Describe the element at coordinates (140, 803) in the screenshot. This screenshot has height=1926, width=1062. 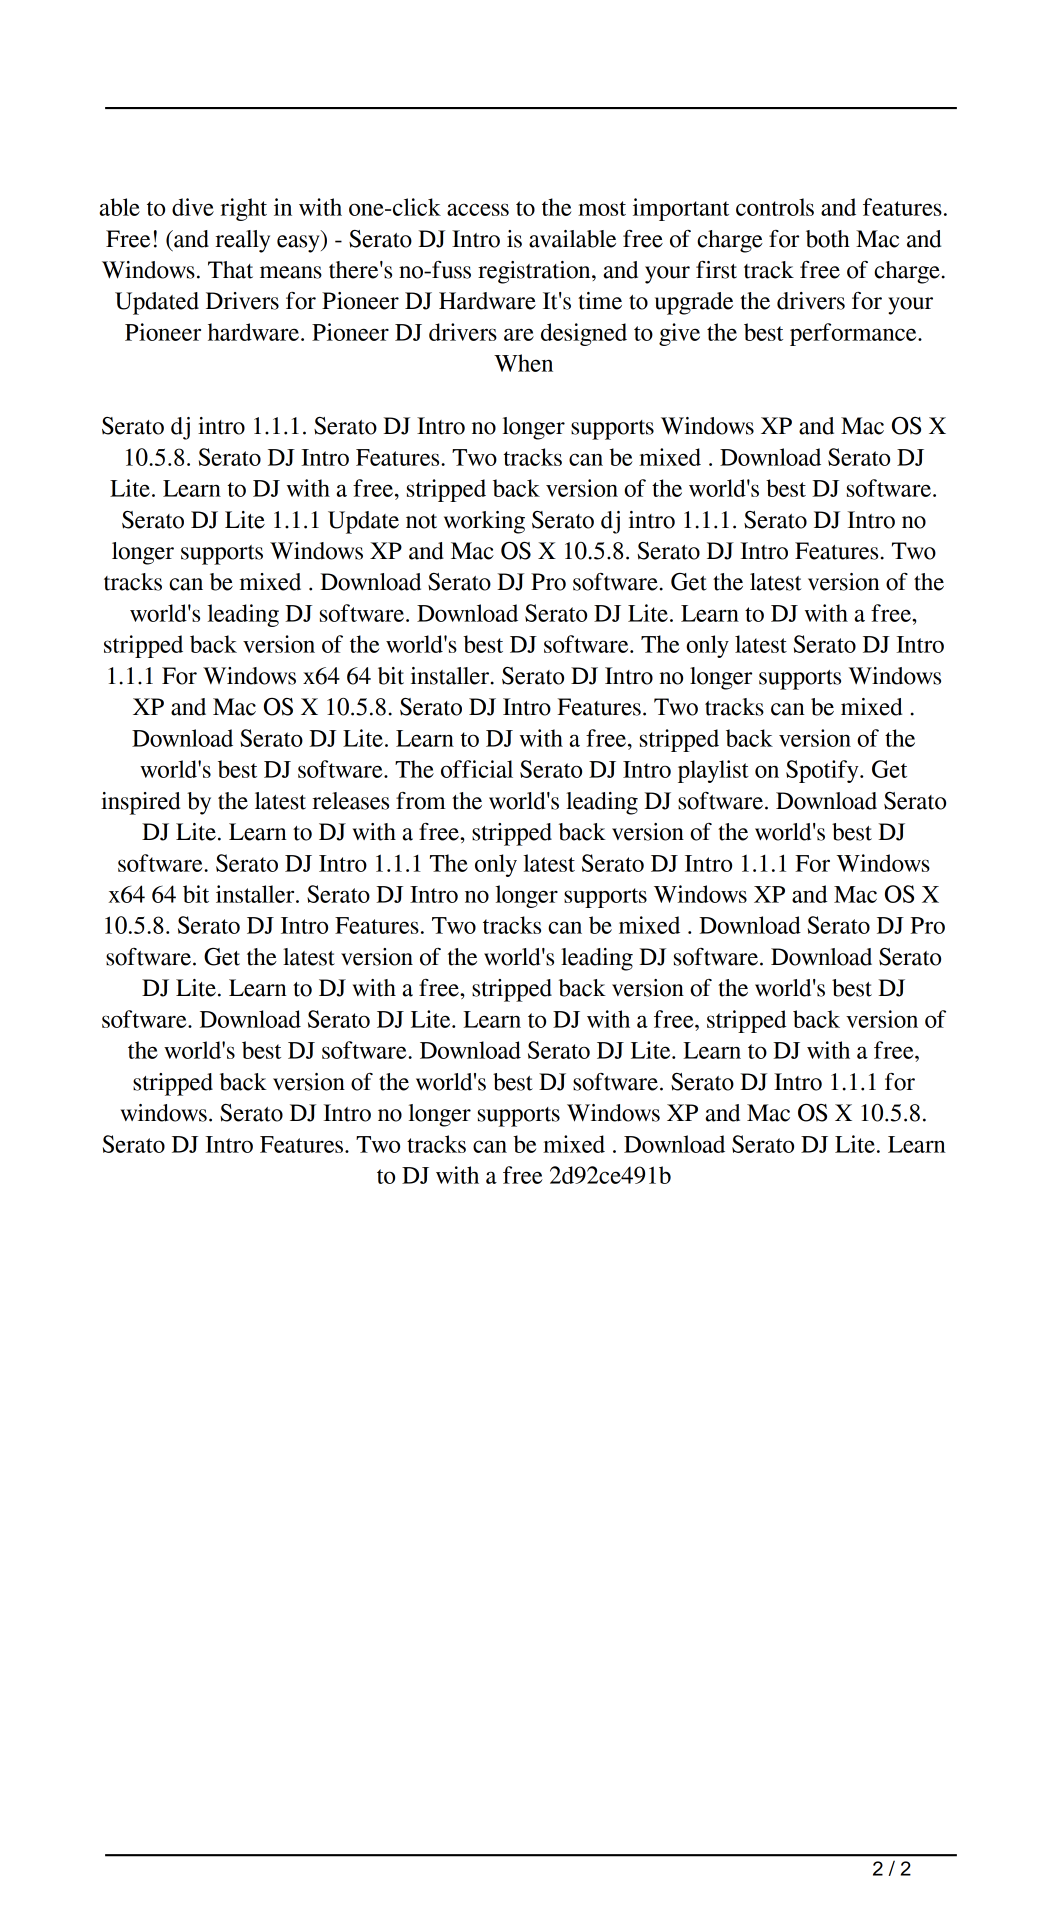
I see `inspired` at that location.
